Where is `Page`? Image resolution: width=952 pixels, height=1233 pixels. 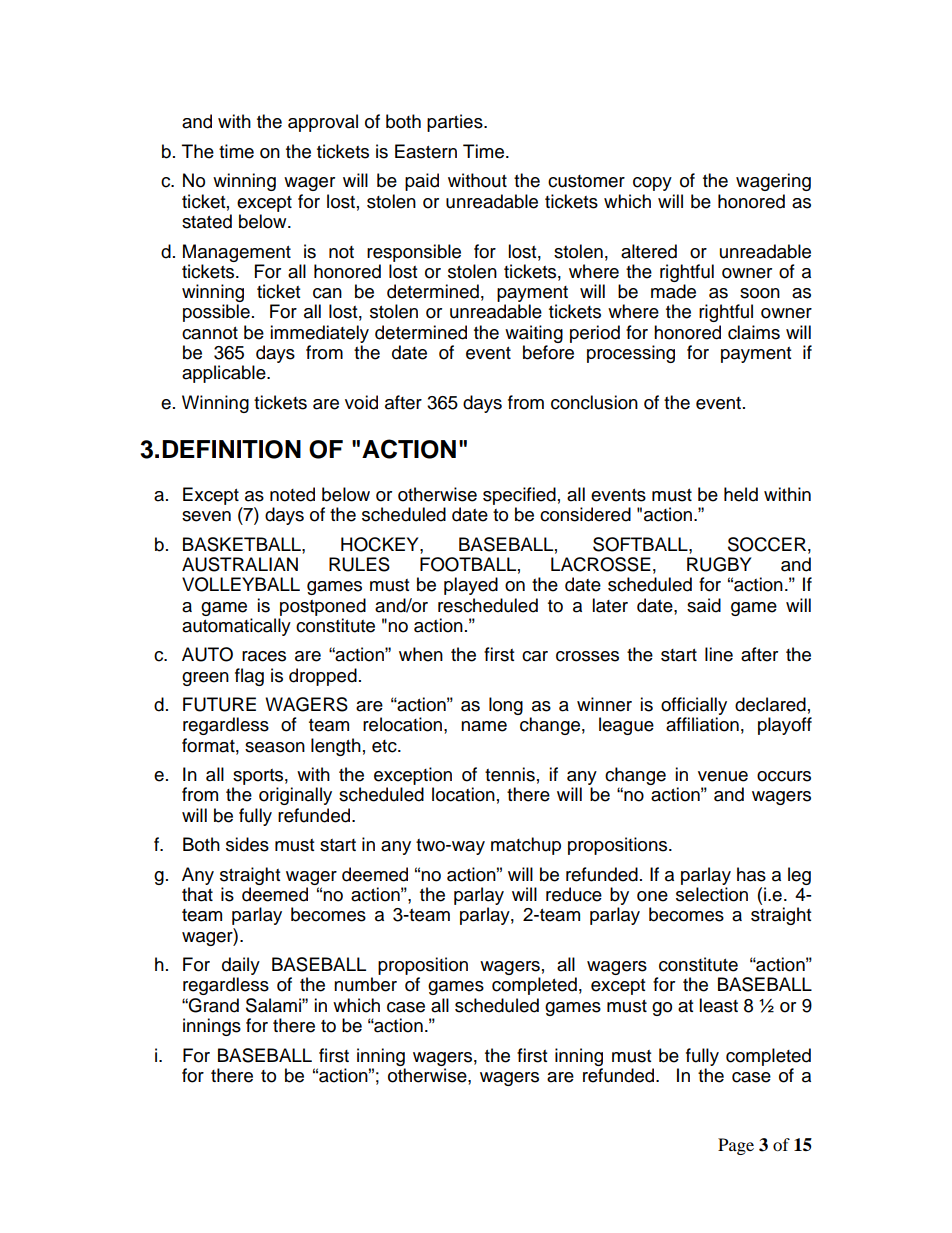 Page is located at coordinates (736, 1146).
